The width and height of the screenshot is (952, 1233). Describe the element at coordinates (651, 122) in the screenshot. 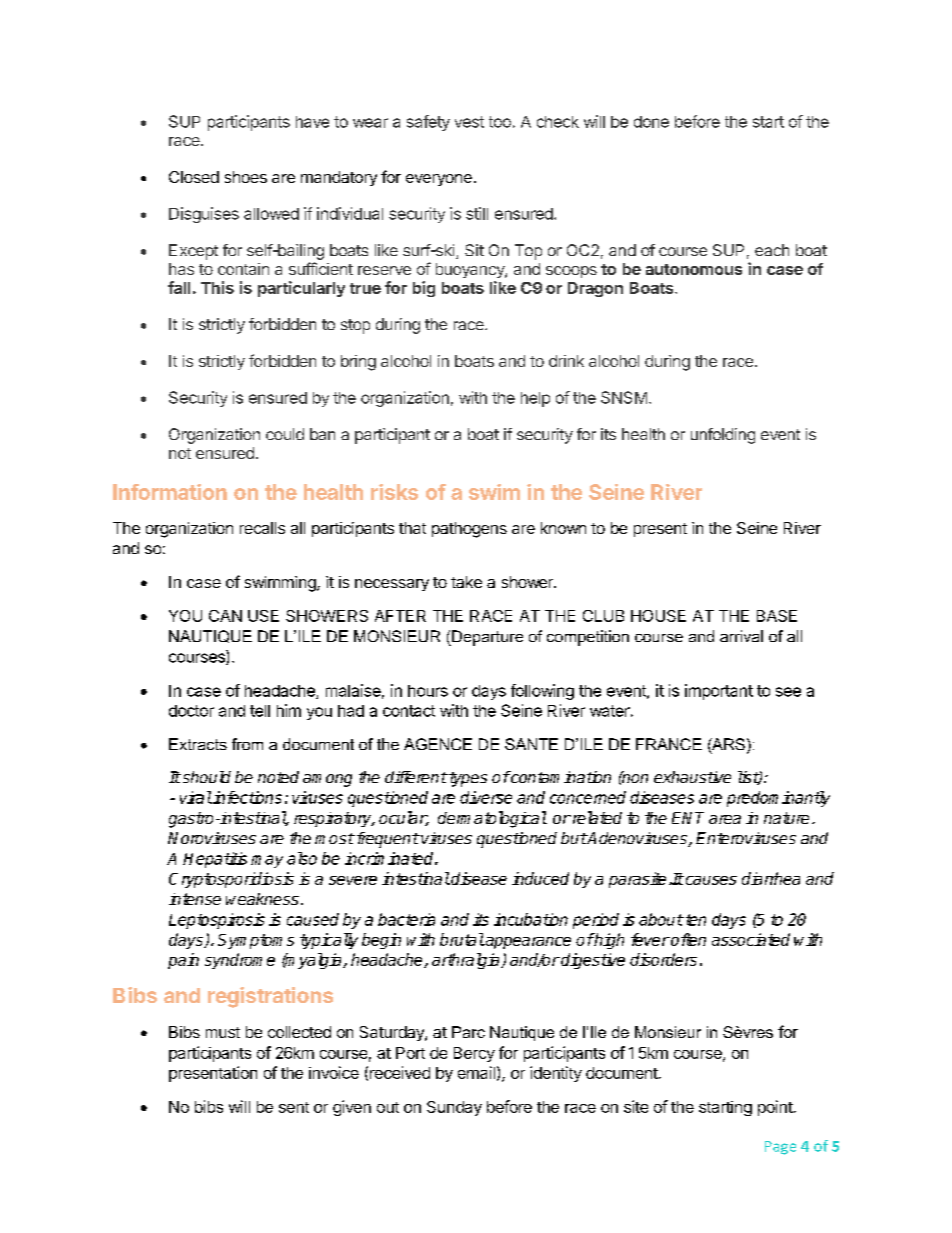

I see `done` at that location.
